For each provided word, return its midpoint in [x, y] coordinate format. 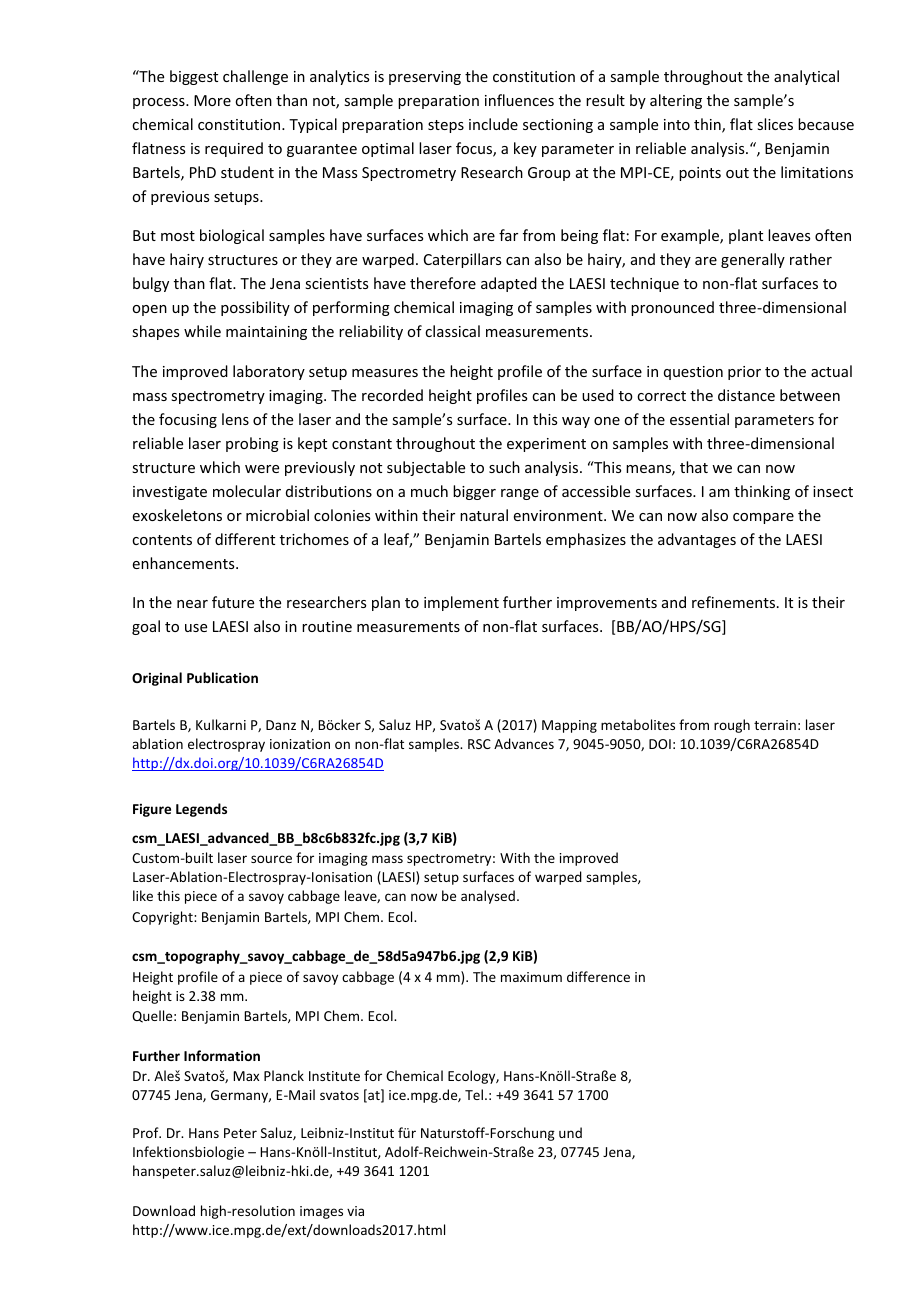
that [694, 467]
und [570, 1132]
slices [775, 124]
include [493, 124]
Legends [201, 810]
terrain [775, 725]
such [504, 467]
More [212, 100]
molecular [247, 491]
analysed [488, 897]
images [321, 1212]
